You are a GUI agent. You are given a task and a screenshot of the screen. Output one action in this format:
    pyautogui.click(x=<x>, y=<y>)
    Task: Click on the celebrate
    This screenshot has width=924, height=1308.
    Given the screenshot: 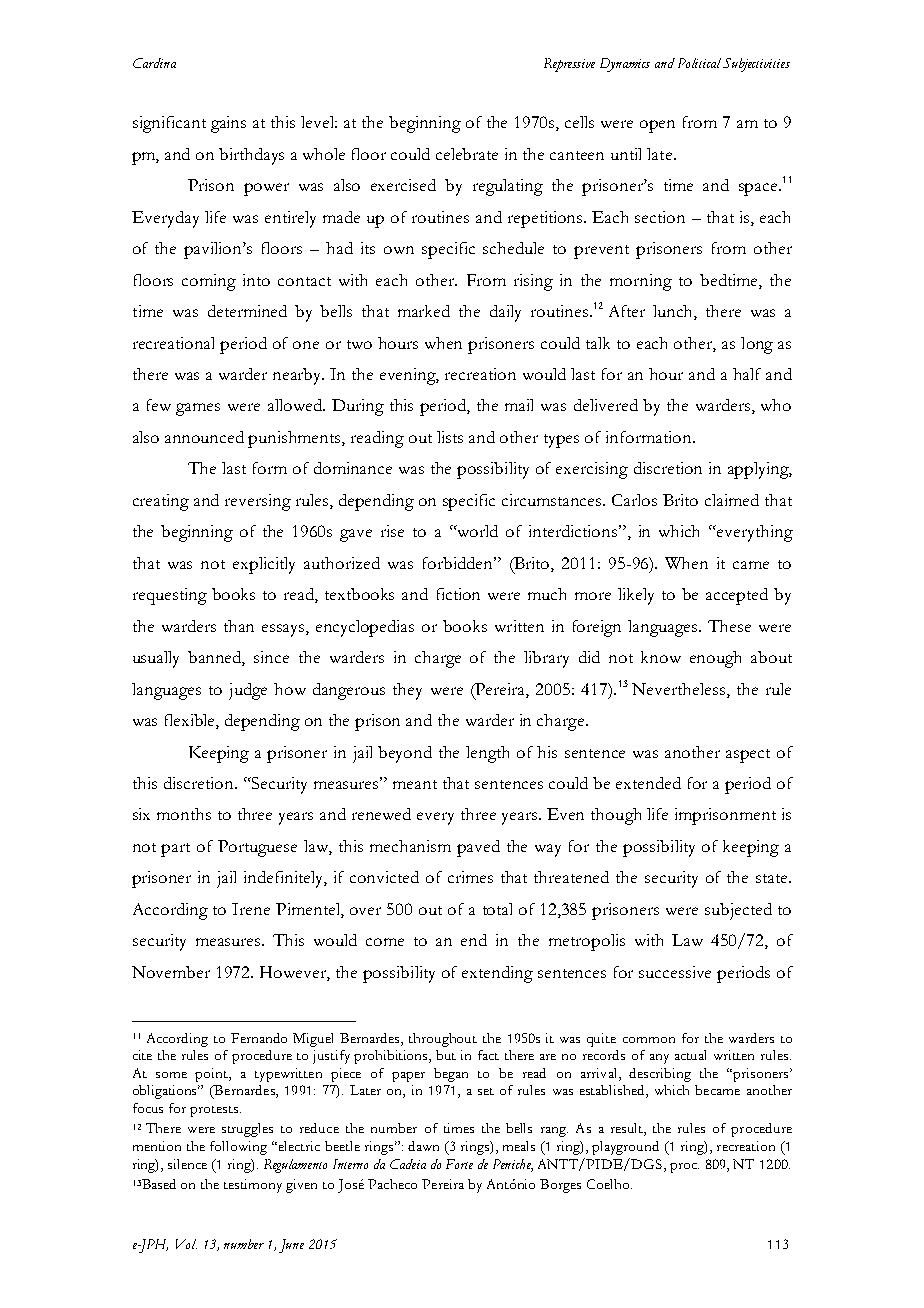 What is the action you would take?
    pyautogui.click(x=467, y=154)
